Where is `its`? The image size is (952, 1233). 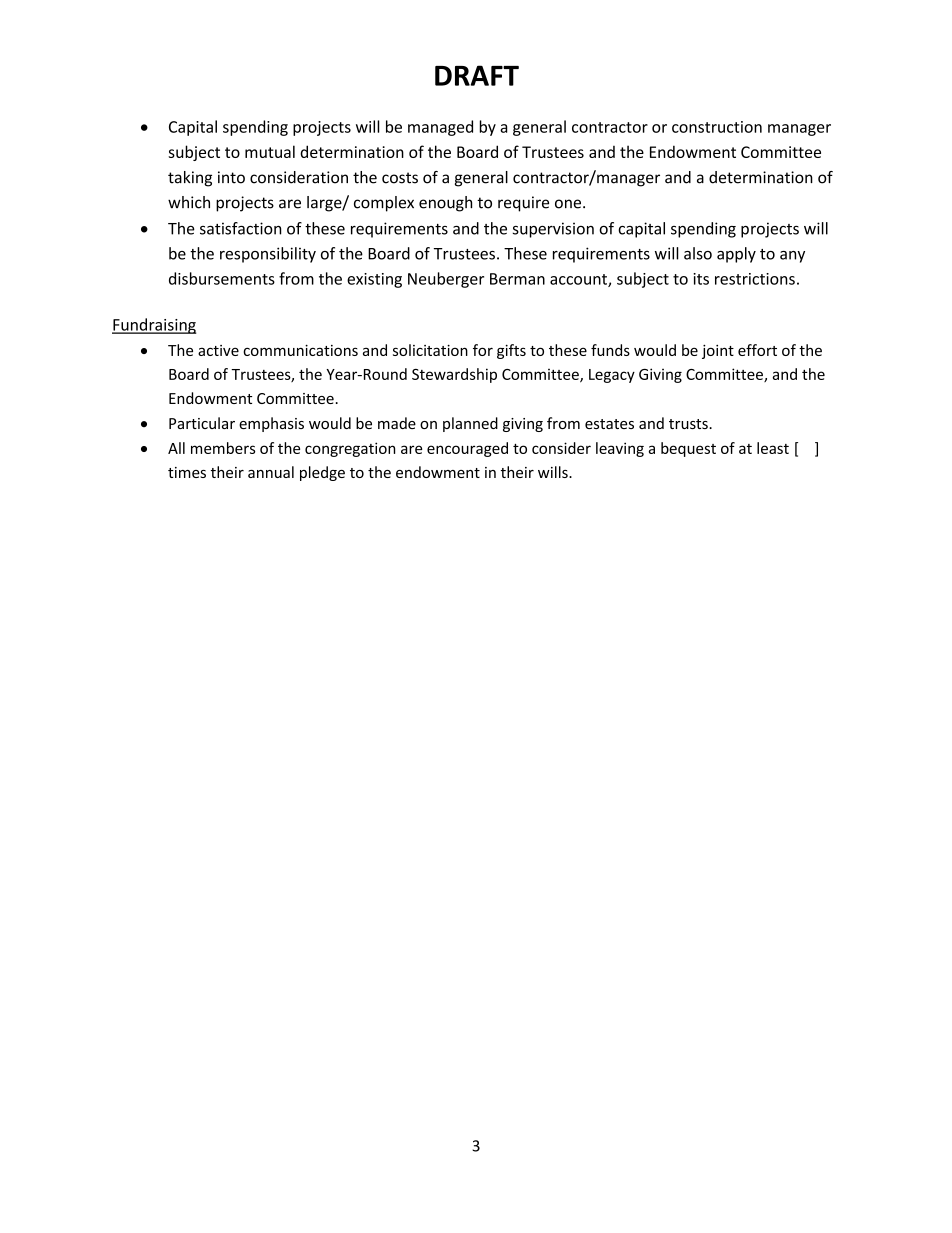
its is located at coordinates (701, 279).
